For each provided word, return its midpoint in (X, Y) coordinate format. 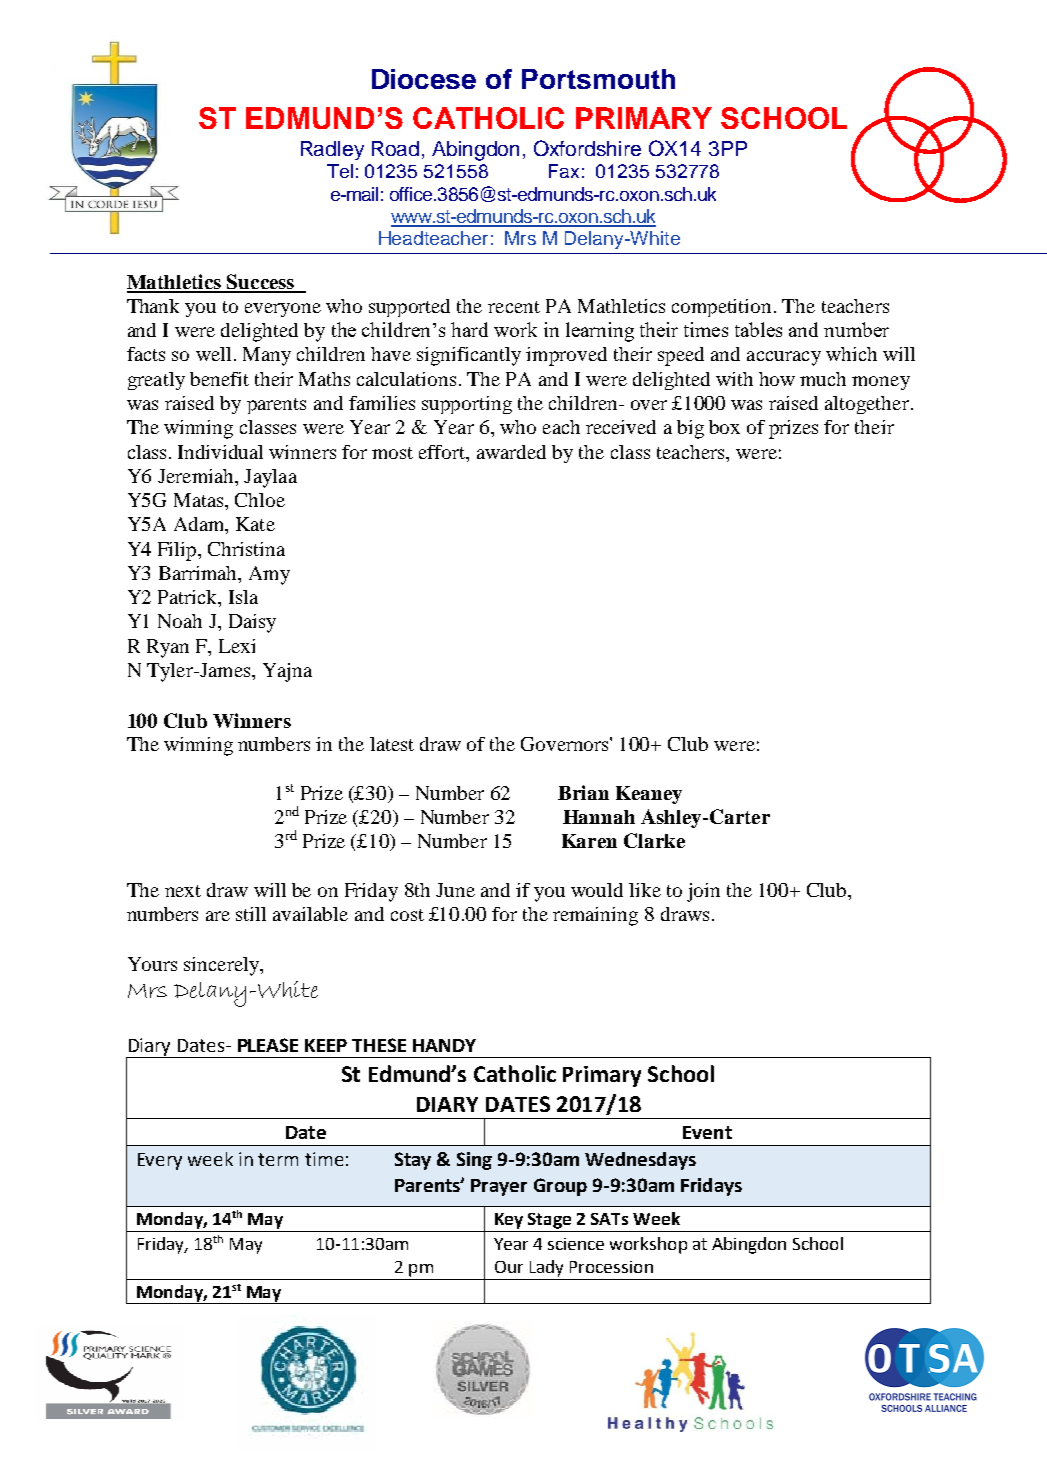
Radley (332, 150)
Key (509, 1221)
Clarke (654, 840)
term (278, 1159)
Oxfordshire (587, 148)
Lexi (237, 646)
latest (392, 744)
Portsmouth (598, 79)
